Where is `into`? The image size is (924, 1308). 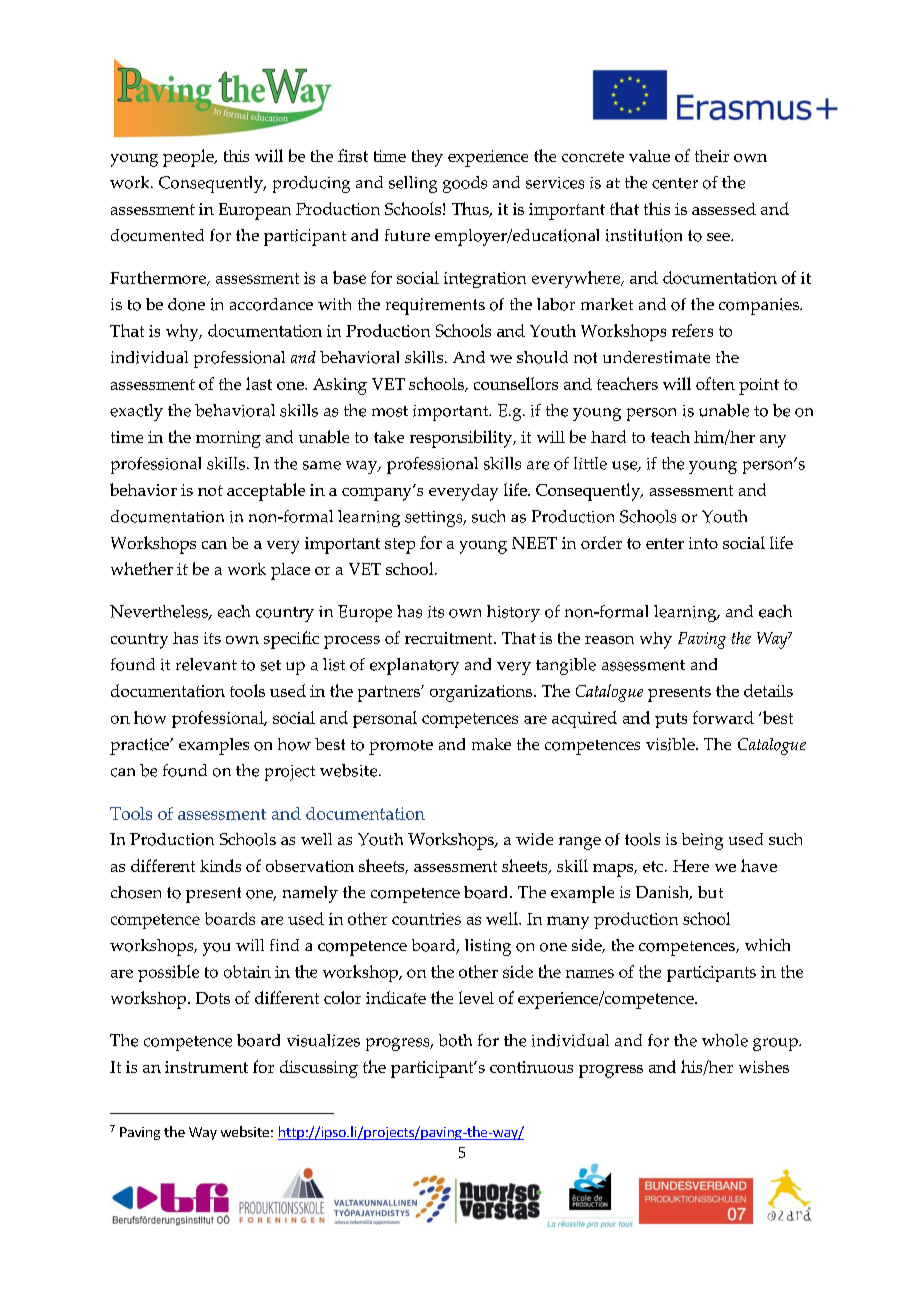 into is located at coordinates (703, 543).
